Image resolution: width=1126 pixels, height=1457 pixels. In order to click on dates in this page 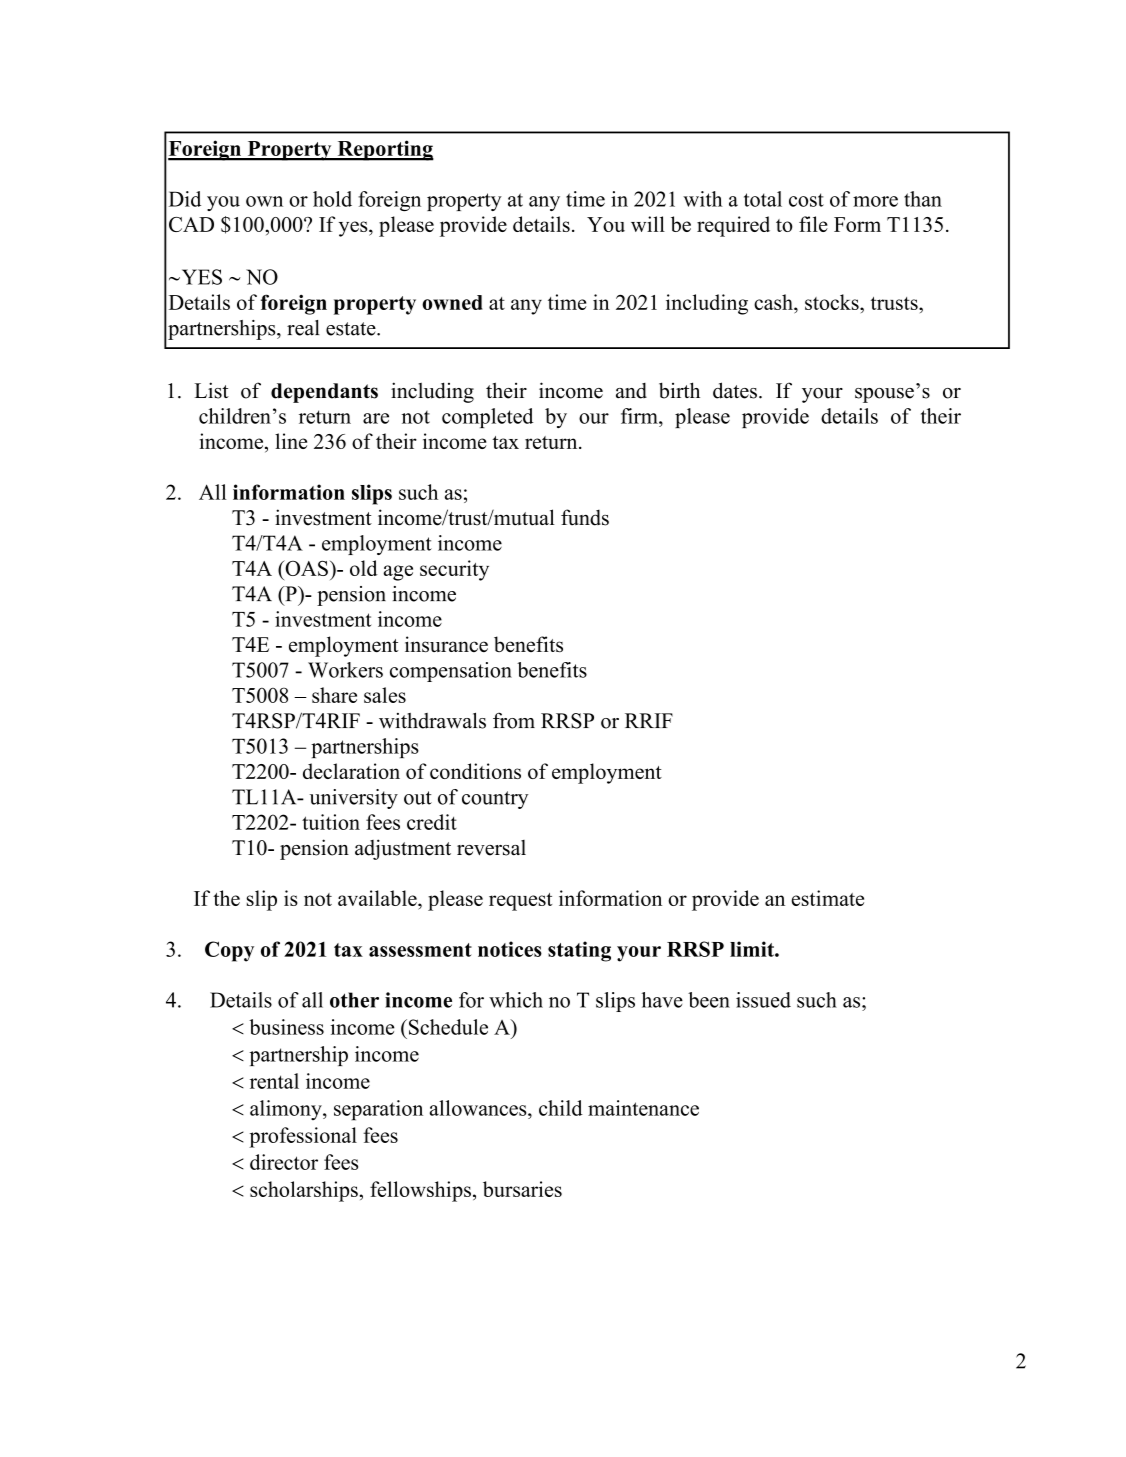, I will do `click(735, 390)`.
